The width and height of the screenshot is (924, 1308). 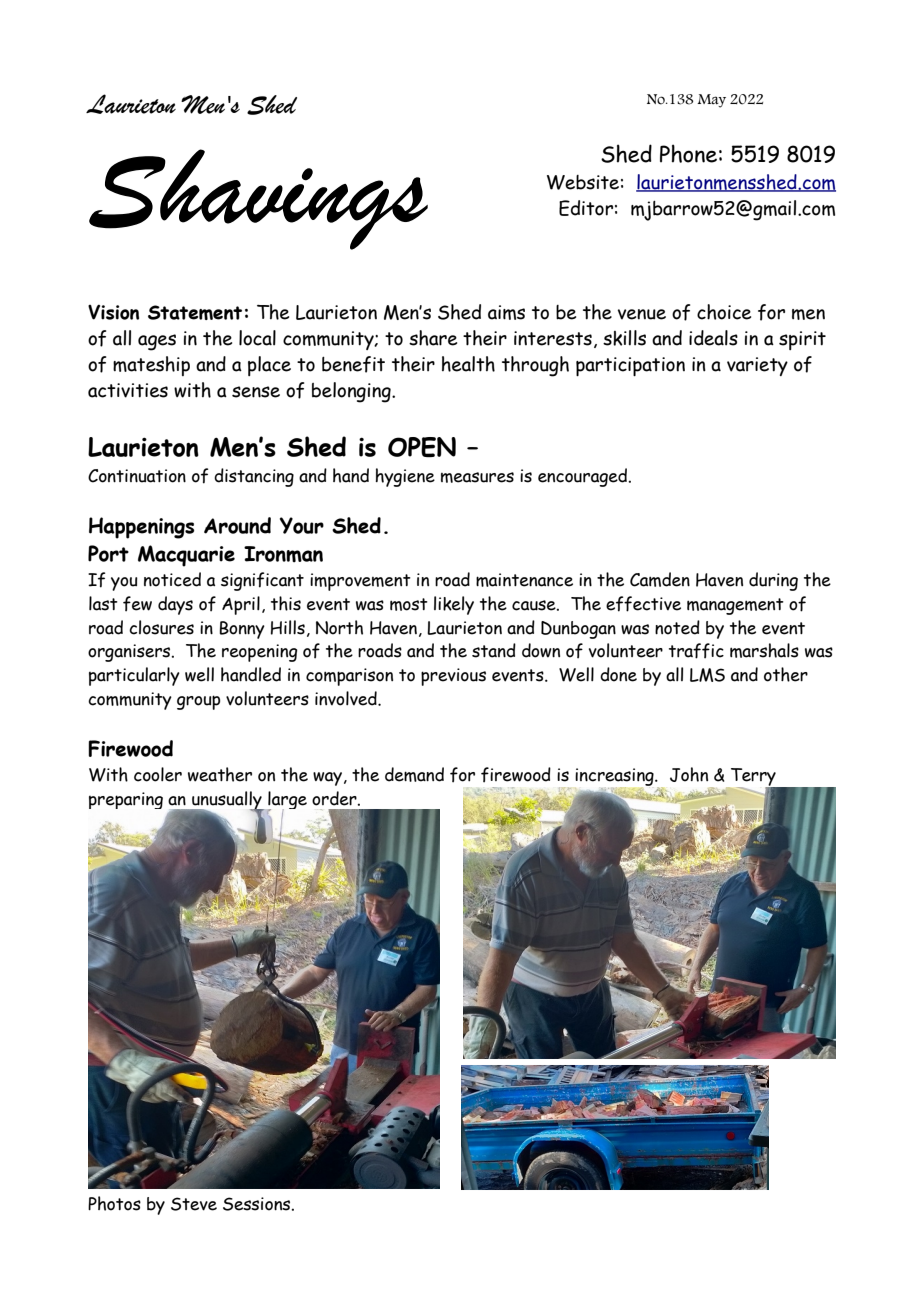 I want to click on May, so click(x=711, y=101).
